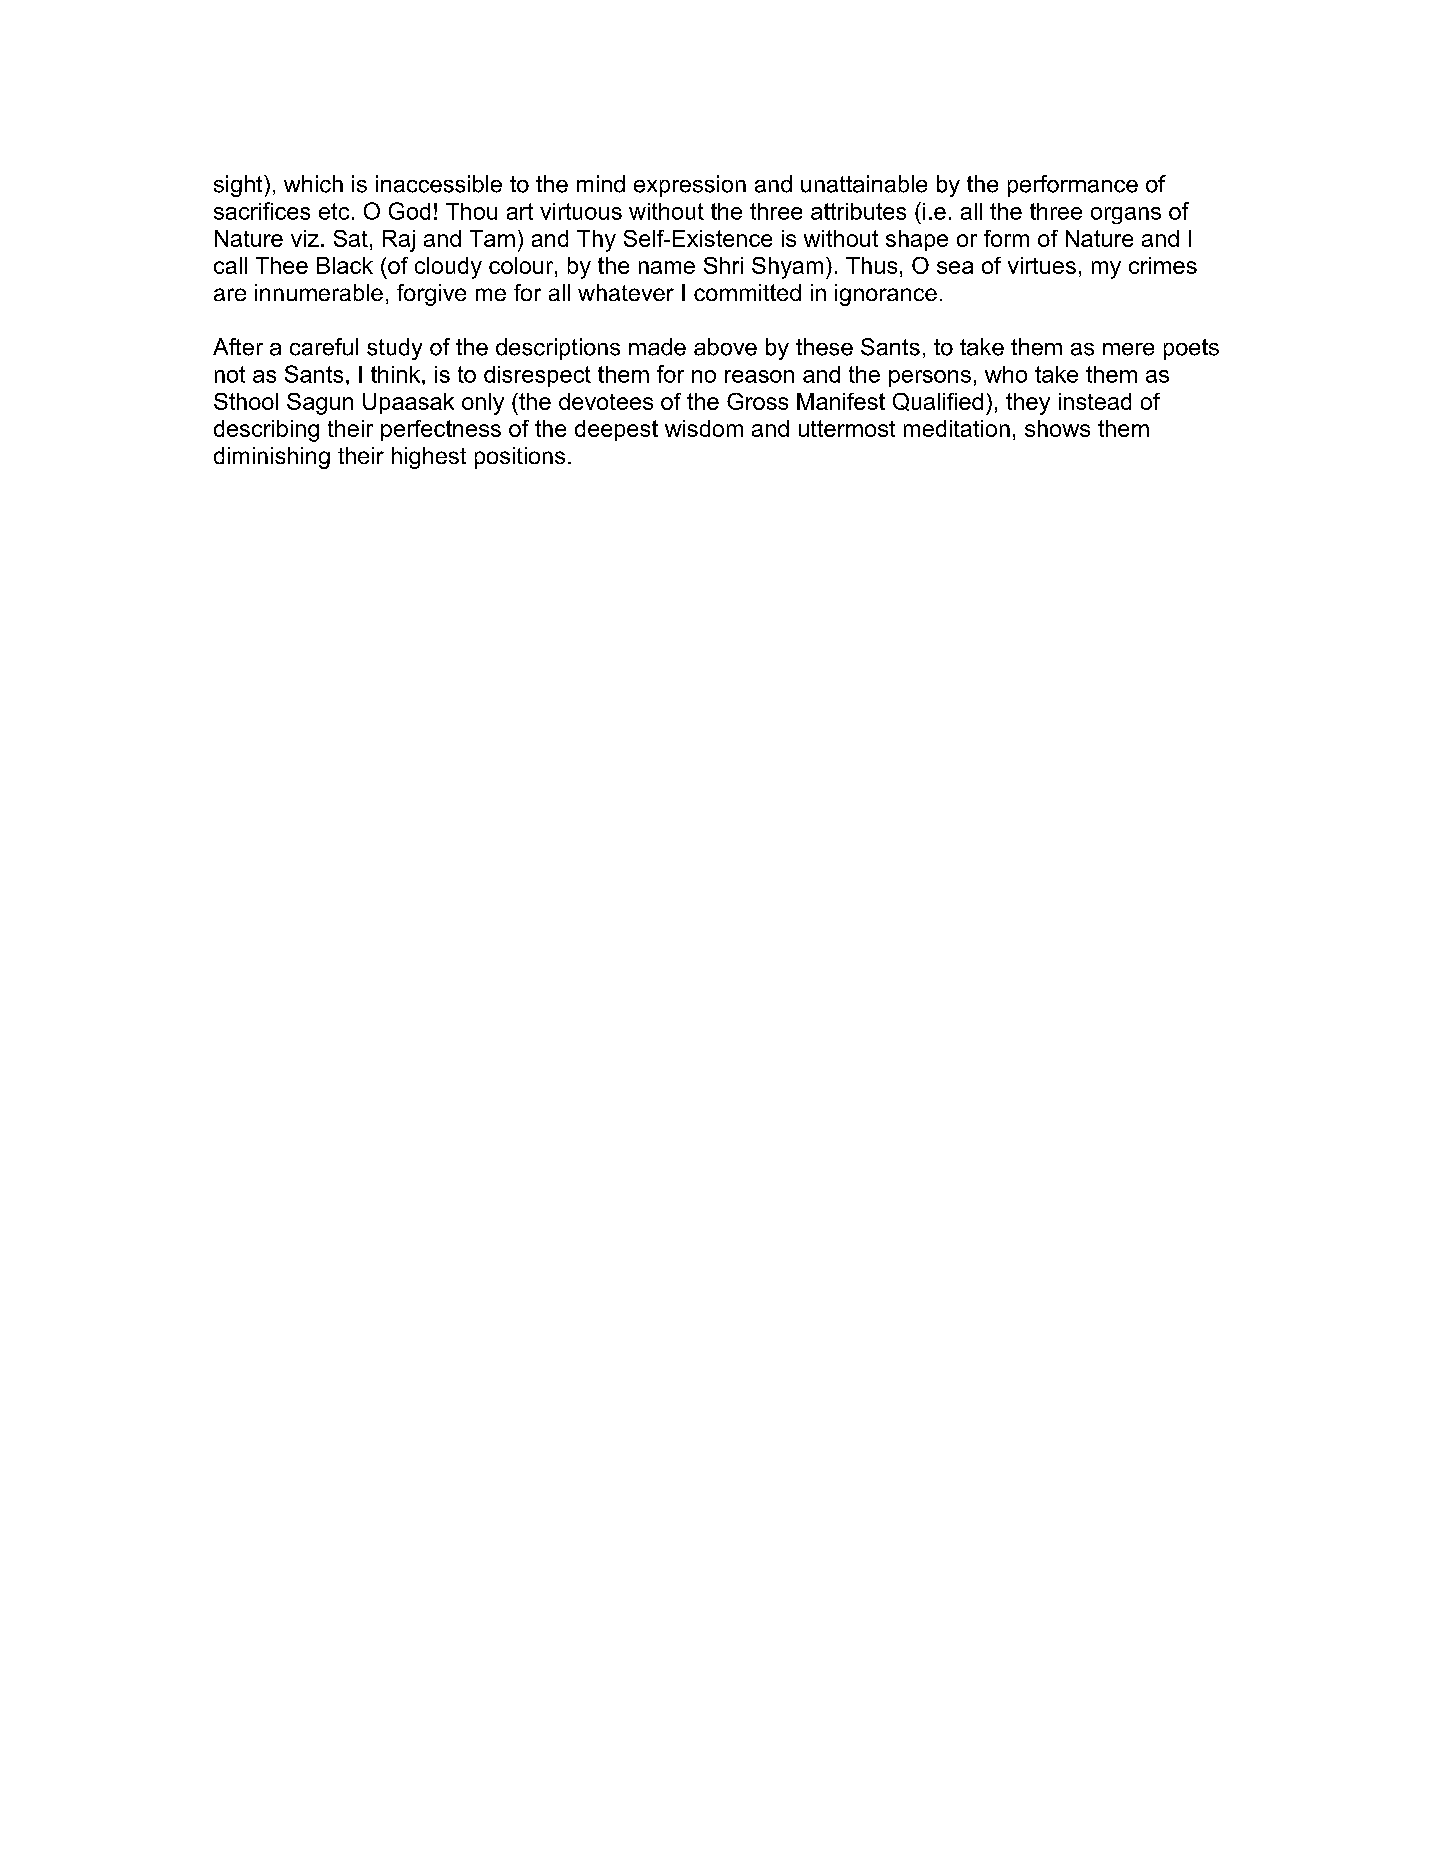  Describe the element at coordinates (324, 347) in the document. I see `careful` at that location.
